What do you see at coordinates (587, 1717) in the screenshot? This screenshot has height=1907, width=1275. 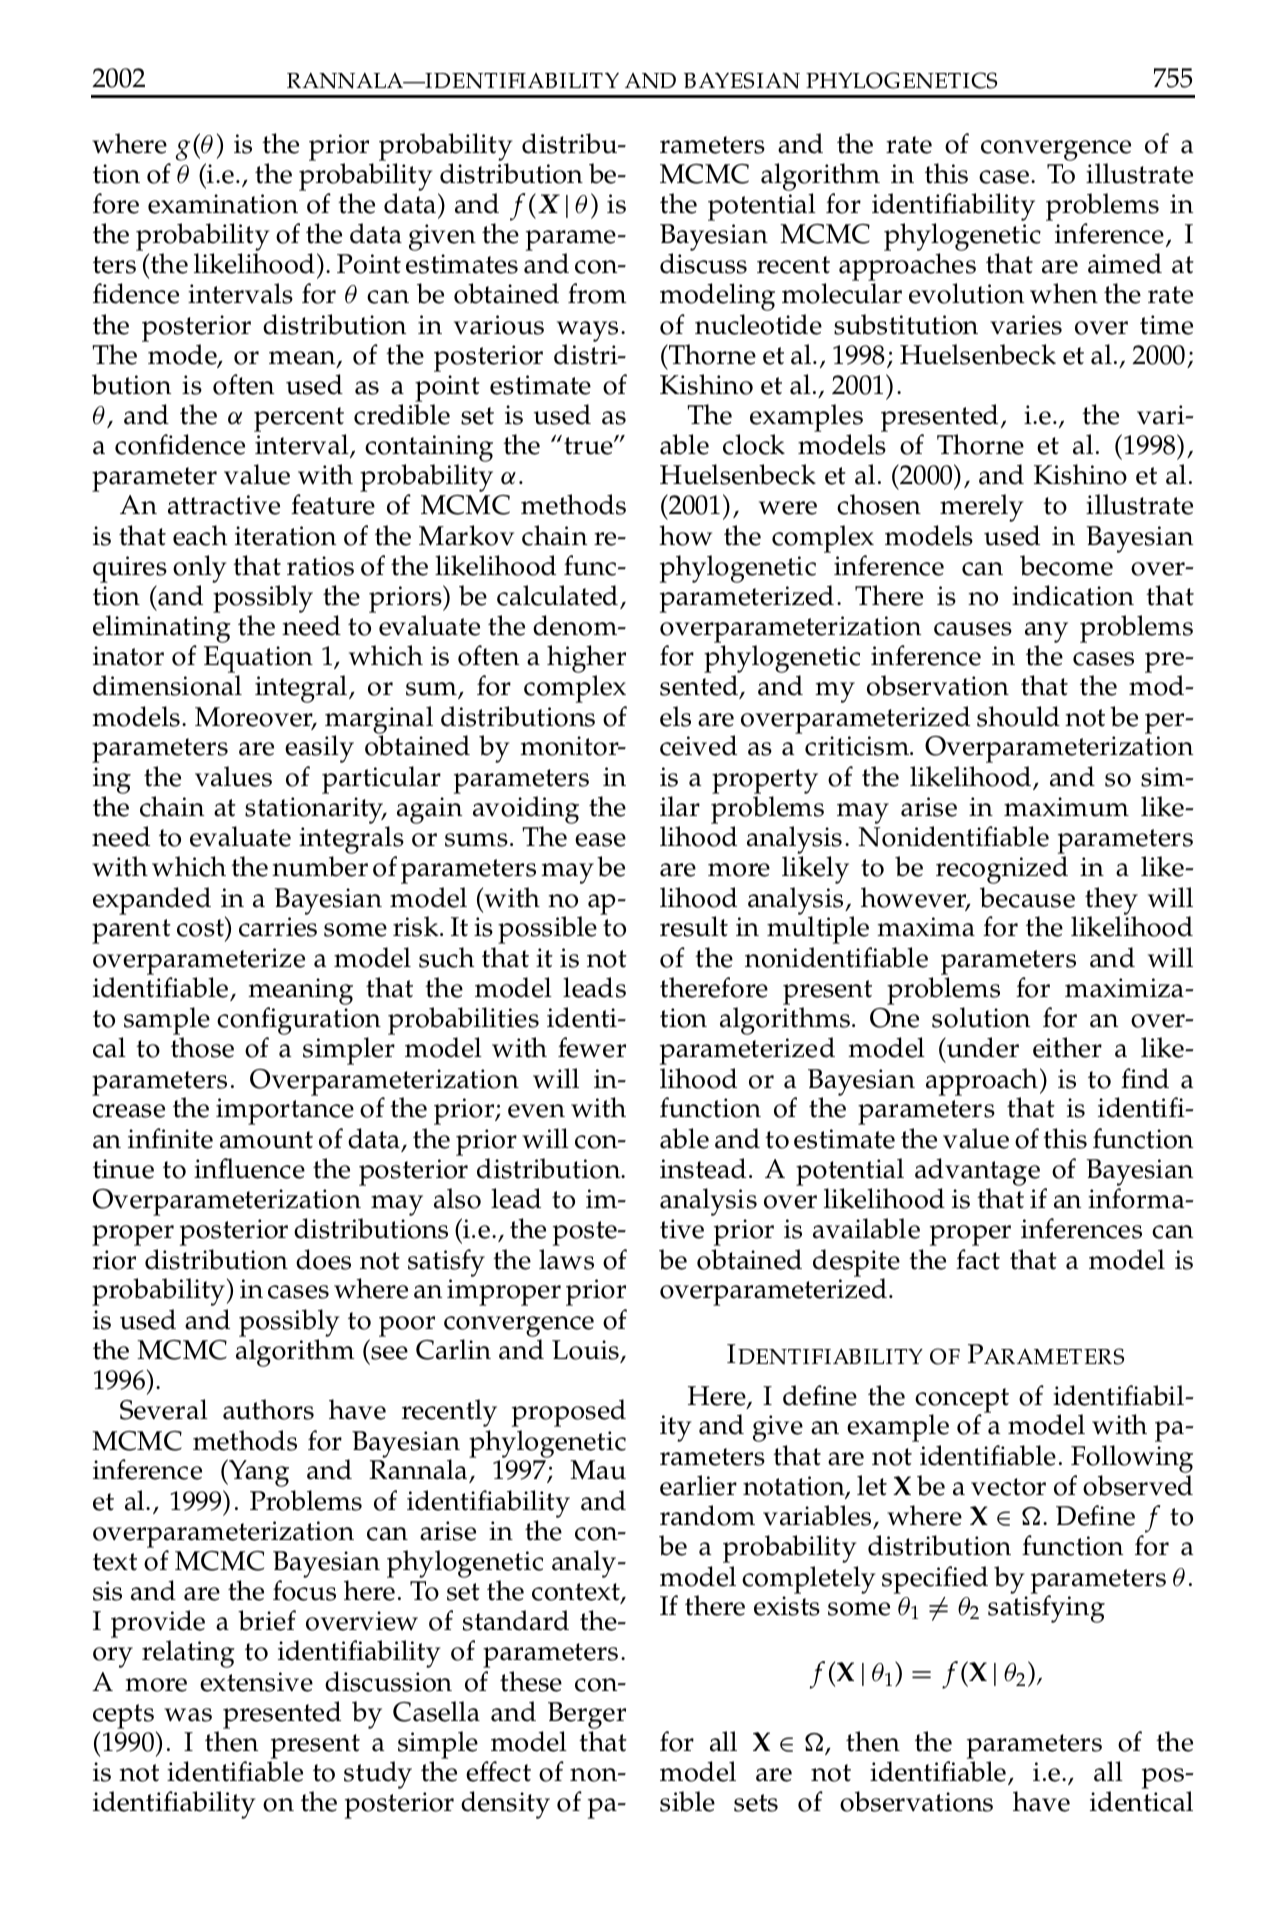 I see `Berger` at bounding box center [587, 1717].
